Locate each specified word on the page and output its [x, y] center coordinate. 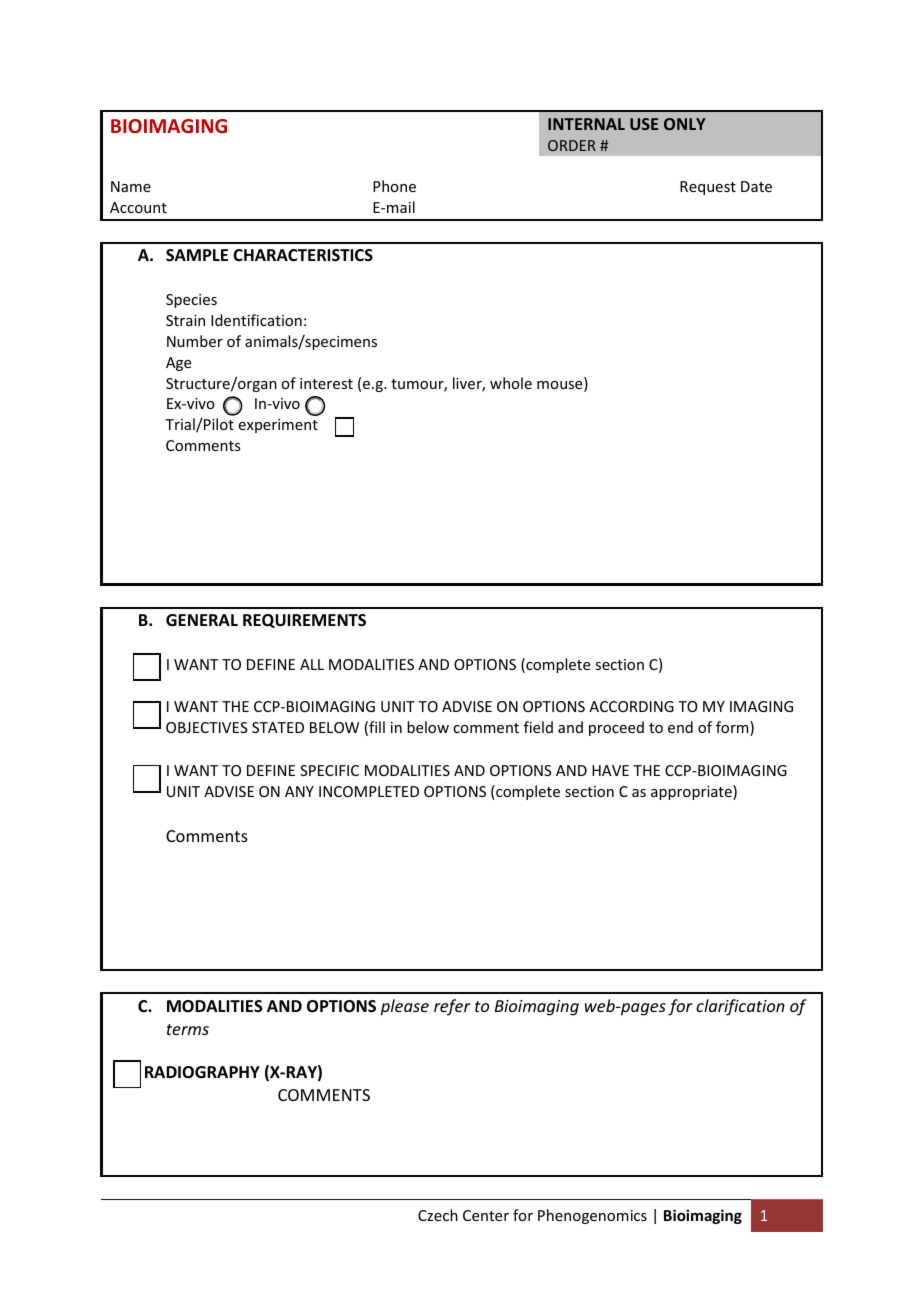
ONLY [685, 124]
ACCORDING [631, 706]
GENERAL [202, 620]
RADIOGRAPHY [202, 1072]
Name [131, 186]
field [538, 727]
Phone [394, 186]
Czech [438, 1215]
